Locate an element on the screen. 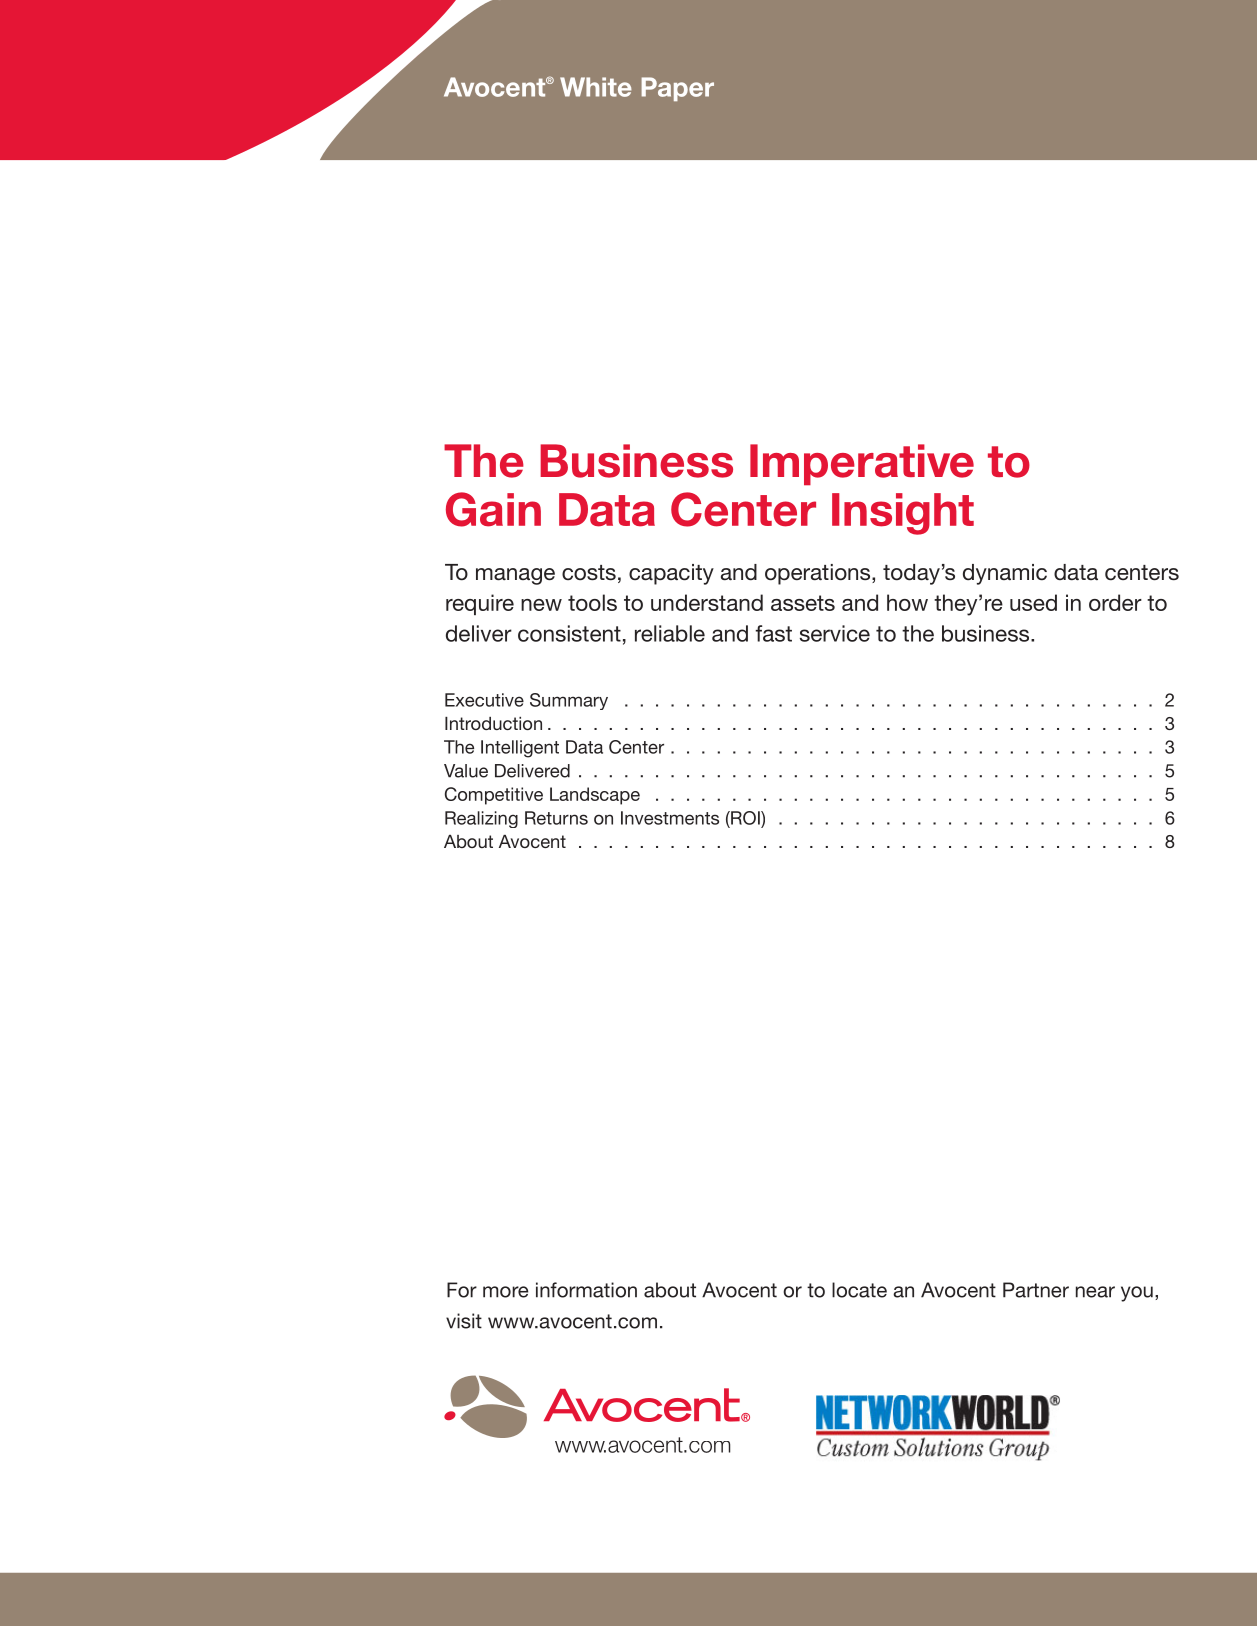 The image size is (1257, 1626). Imperative is located at coordinates (862, 464).
